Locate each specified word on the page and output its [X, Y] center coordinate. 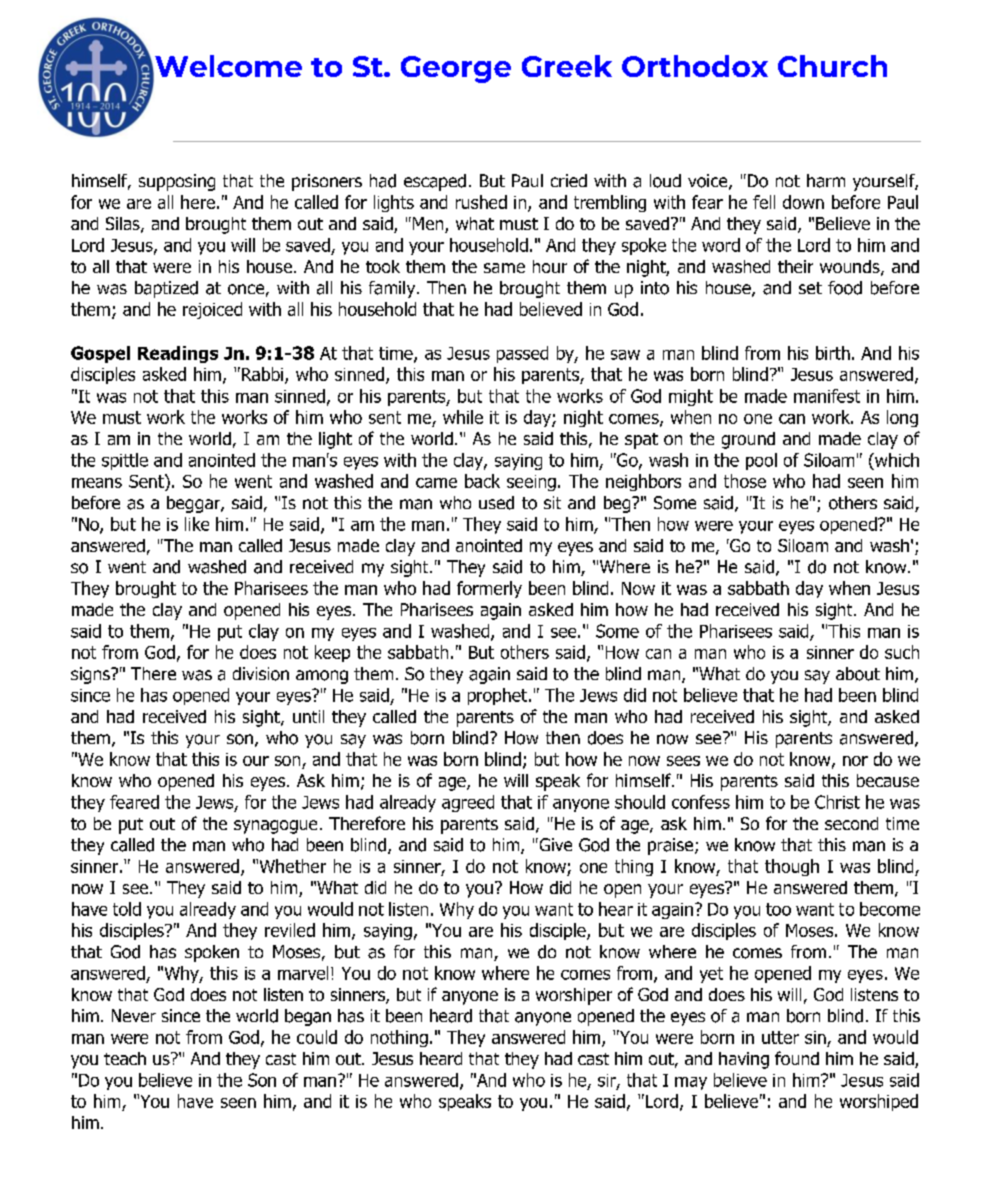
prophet [497, 696]
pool [761, 461]
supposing [177, 182]
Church [832, 66]
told [127, 909]
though [792, 867]
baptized [166, 289]
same [504, 268]
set [810, 288]
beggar [194, 504]
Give [554, 844]
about [858, 674]
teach [125, 1058]
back [482, 481]
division [261, 674]
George [456, 69]
